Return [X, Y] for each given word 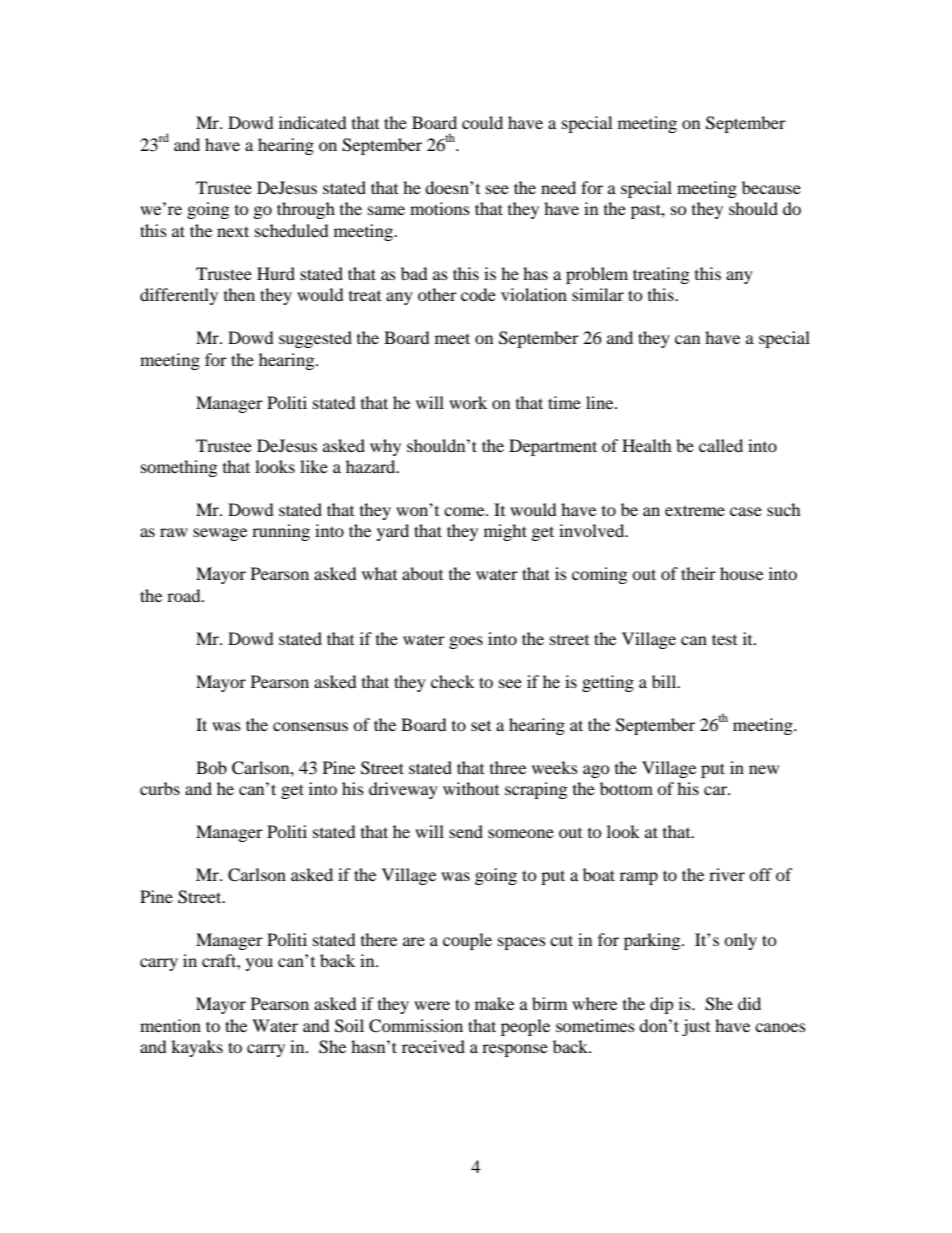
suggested [315, 339]
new [764, 769]
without [471, 788]
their [698, 573]
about [422, 573]
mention [170, 1025]
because [771, 187]
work [468, 402]
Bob [211, 767]
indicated [313, 122]
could [482, 122]
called [721, 445]
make [494, 1003]
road [185, 595]
